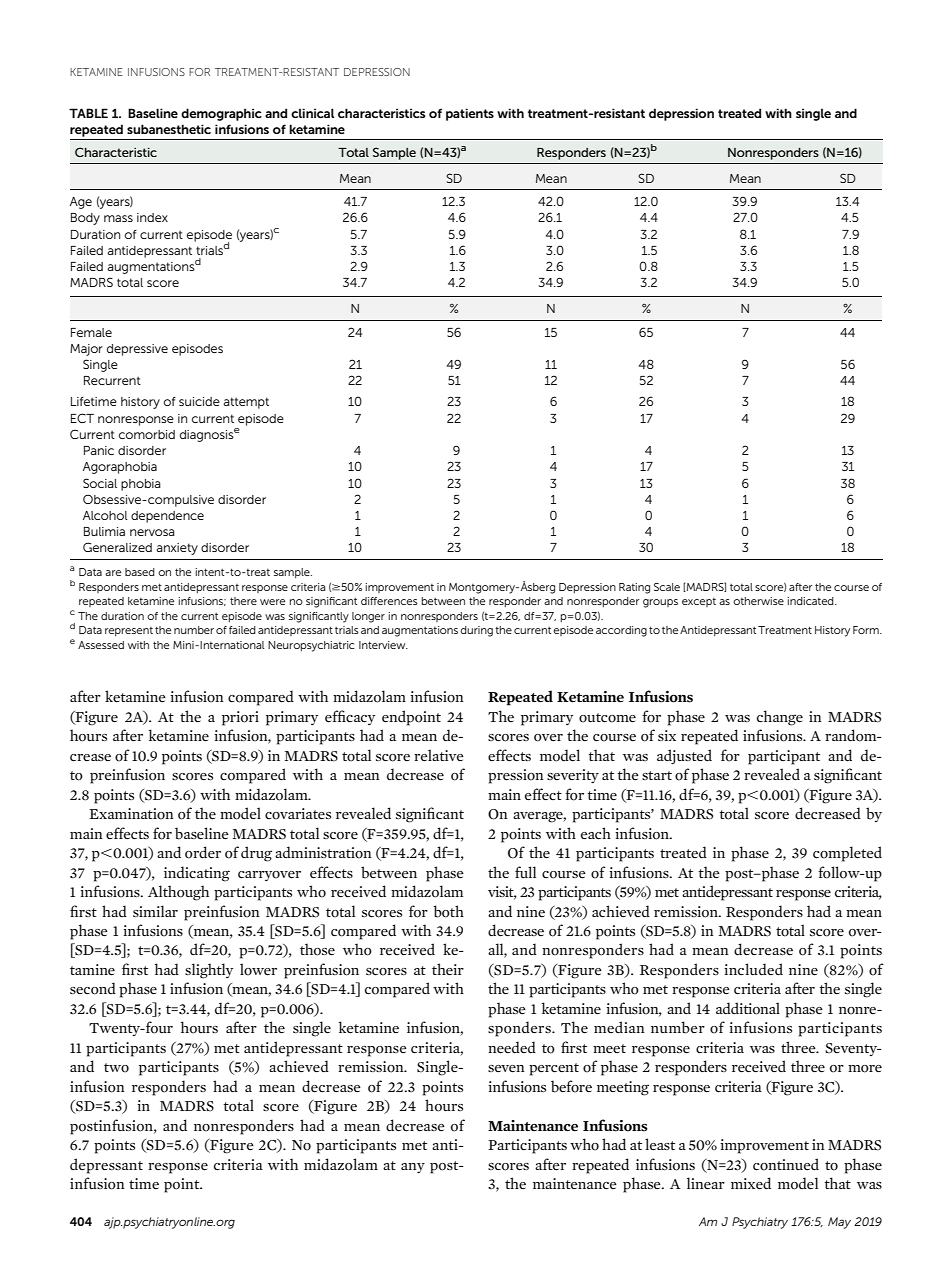 The width and height of the image is (952, 1275). Describe the element at coordinates (751, 1183) in the image. I see `mixed` at that location.
